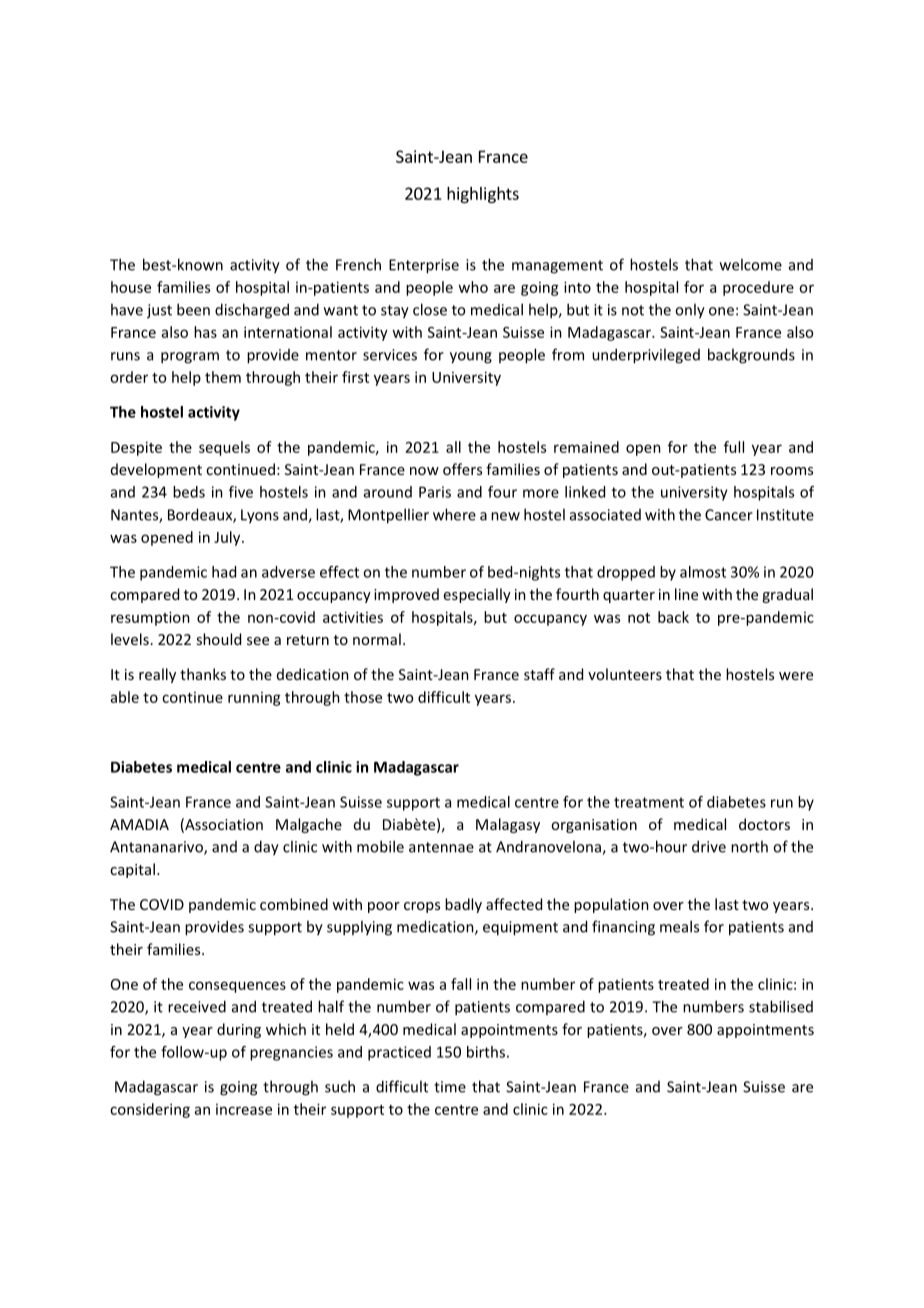  Describe the element at coordinates (729, 515) in the document. I see `Cancer` at that location.
